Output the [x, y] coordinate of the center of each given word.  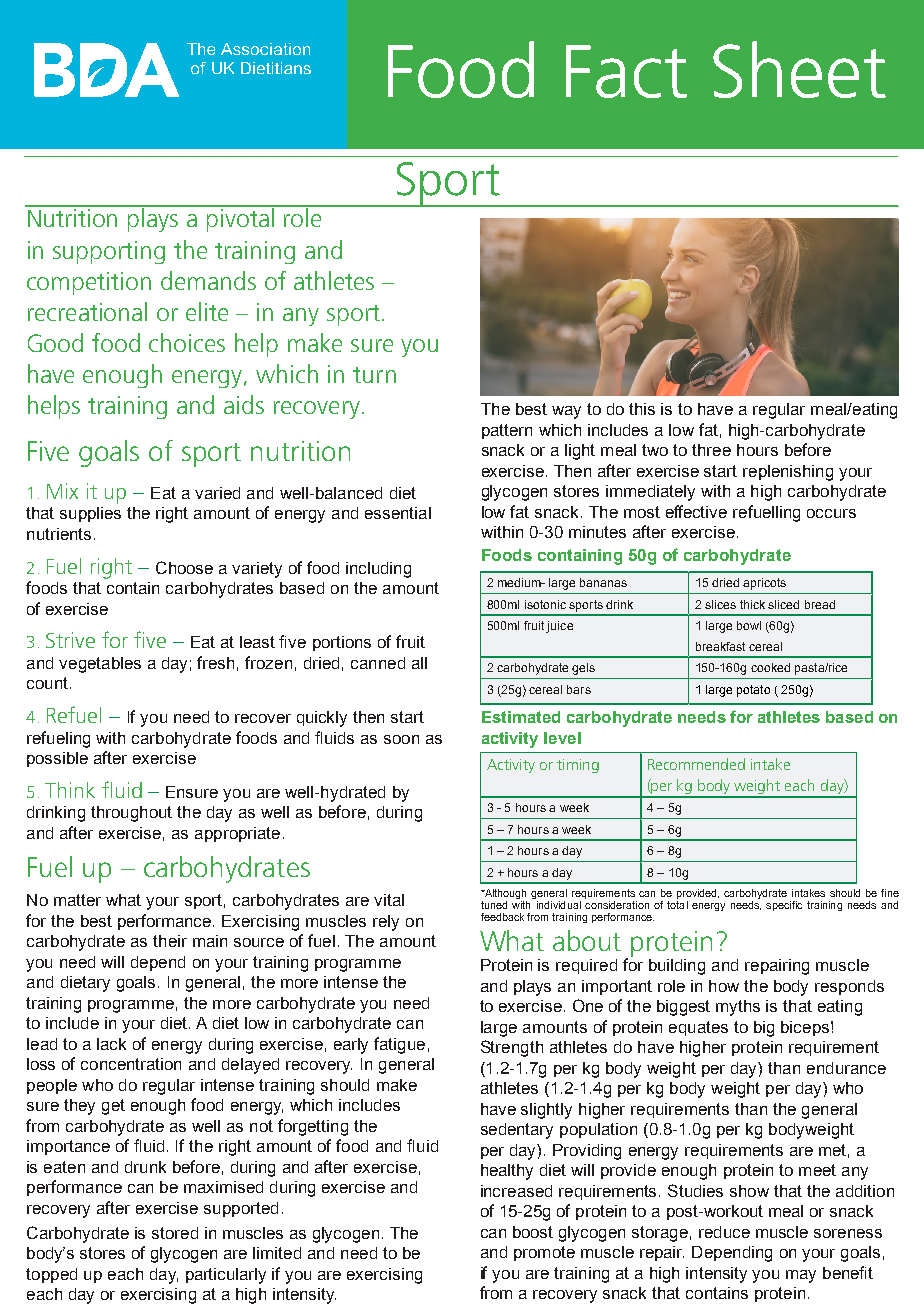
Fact [626, 71]
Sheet [799, 69]
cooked [770, 667]
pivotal [241, 219]
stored [175, 1233]
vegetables [100, 665]
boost [533, 1232]
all [419, 663]
